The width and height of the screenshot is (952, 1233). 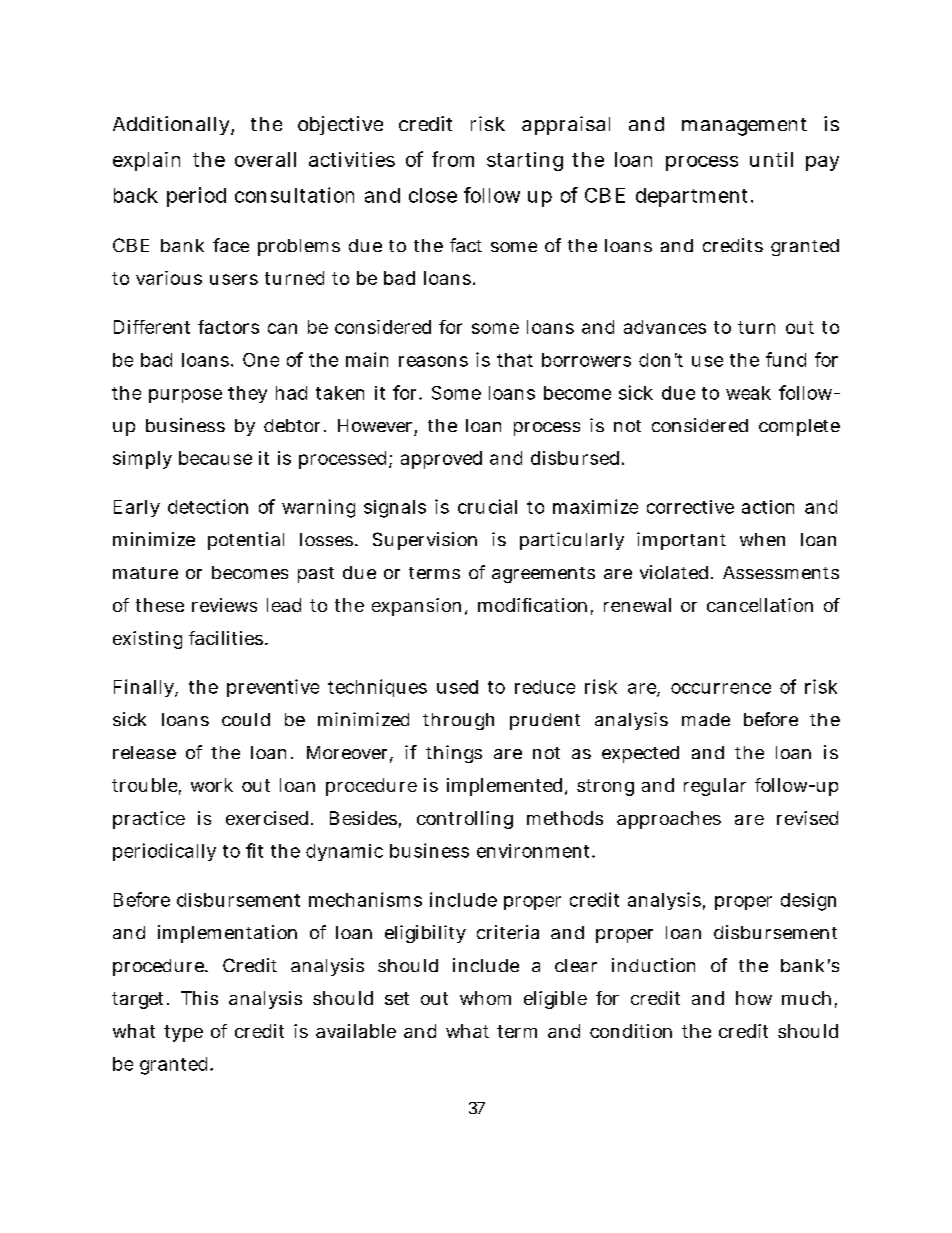 What do you see at coordinates (781, 572) in the screenshot?
I see `Assessments` at bounding box center [781, 572].
